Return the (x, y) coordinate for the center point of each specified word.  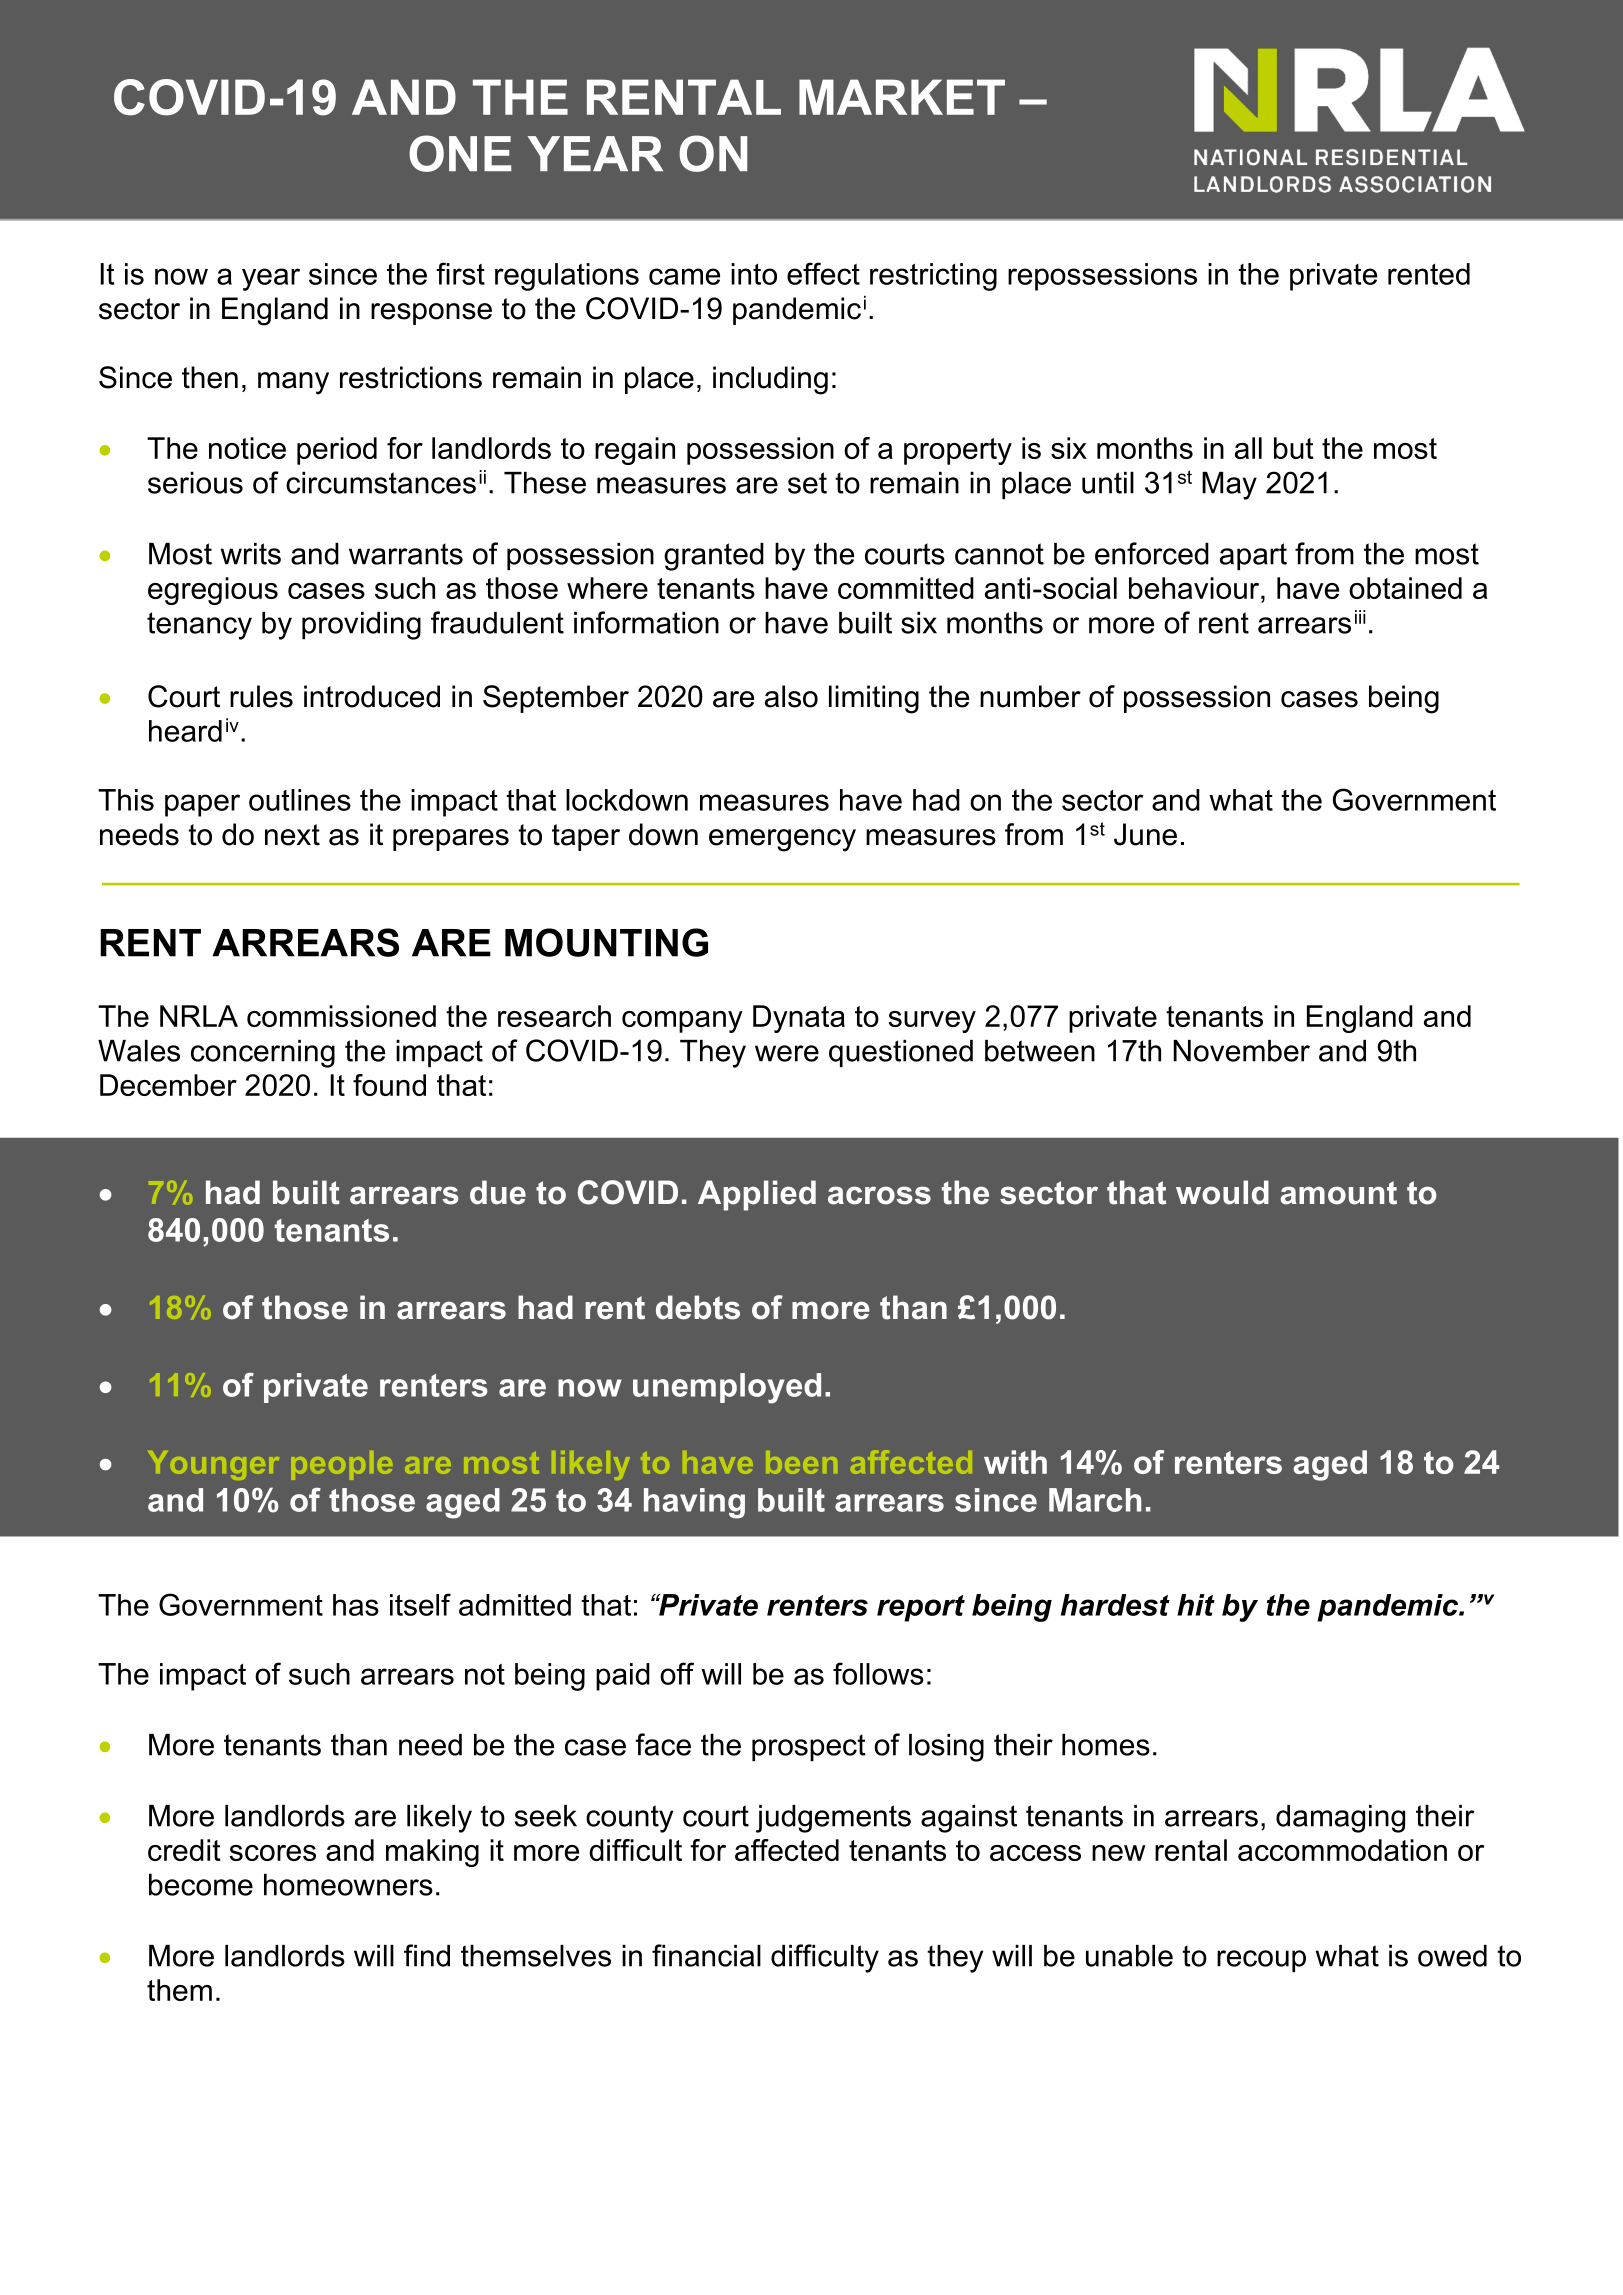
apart (1253, 557)
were (787, 1053)
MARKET (902, 97)
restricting (933, 277)
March (1095, 1500)
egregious (213, 591)
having (694, 1503)
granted (714, 557)
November (1241, 1051)
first (460, 273)
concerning (263, 1054)
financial (706, 1955)
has (356, 1605)
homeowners (348, 1885)
